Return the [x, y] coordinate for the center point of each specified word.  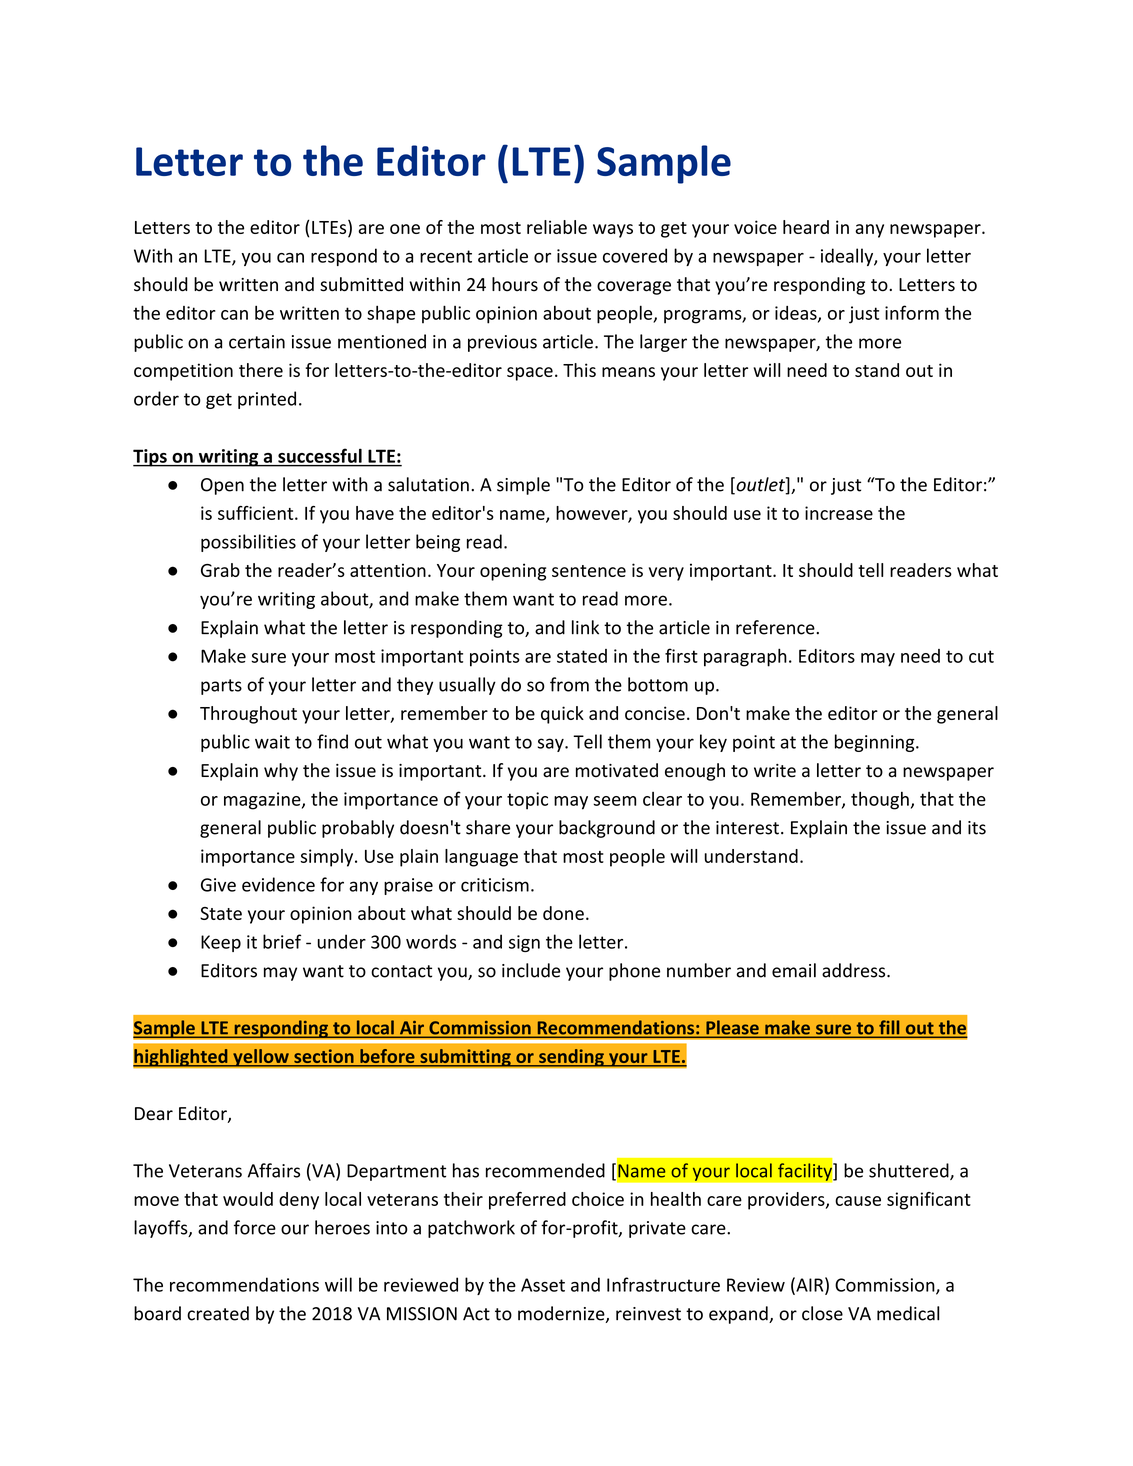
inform [912, 312]
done [563, 913]
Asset [543, 1285]
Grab [220, 570]
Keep [221, 943]
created [218, 1313]
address [855, 970]
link [585, 627]
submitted [361, 284]
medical [908, 1313]
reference [776, 627]
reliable [557, 227]
